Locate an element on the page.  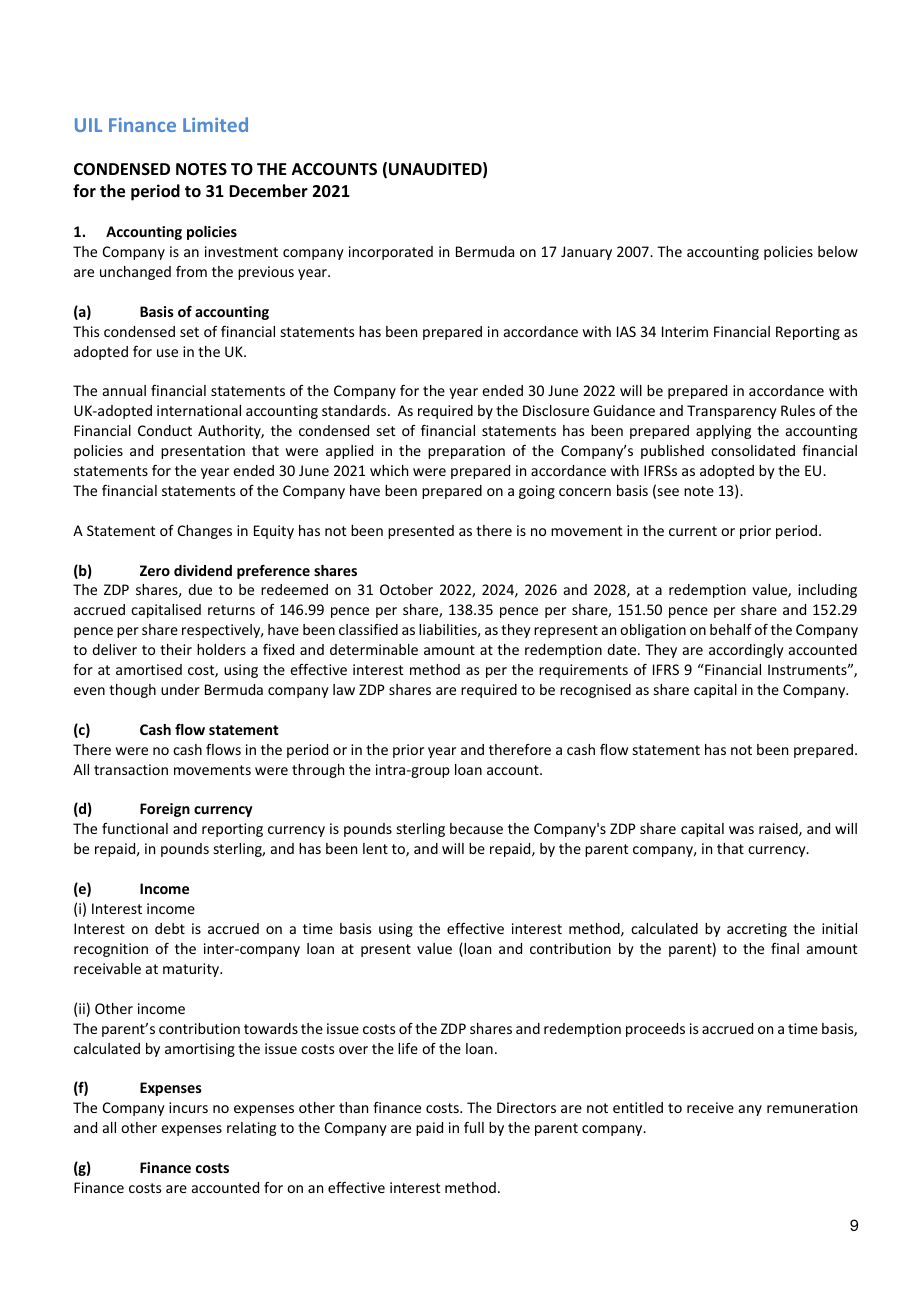
annual is located at coordinates (124, 390).
